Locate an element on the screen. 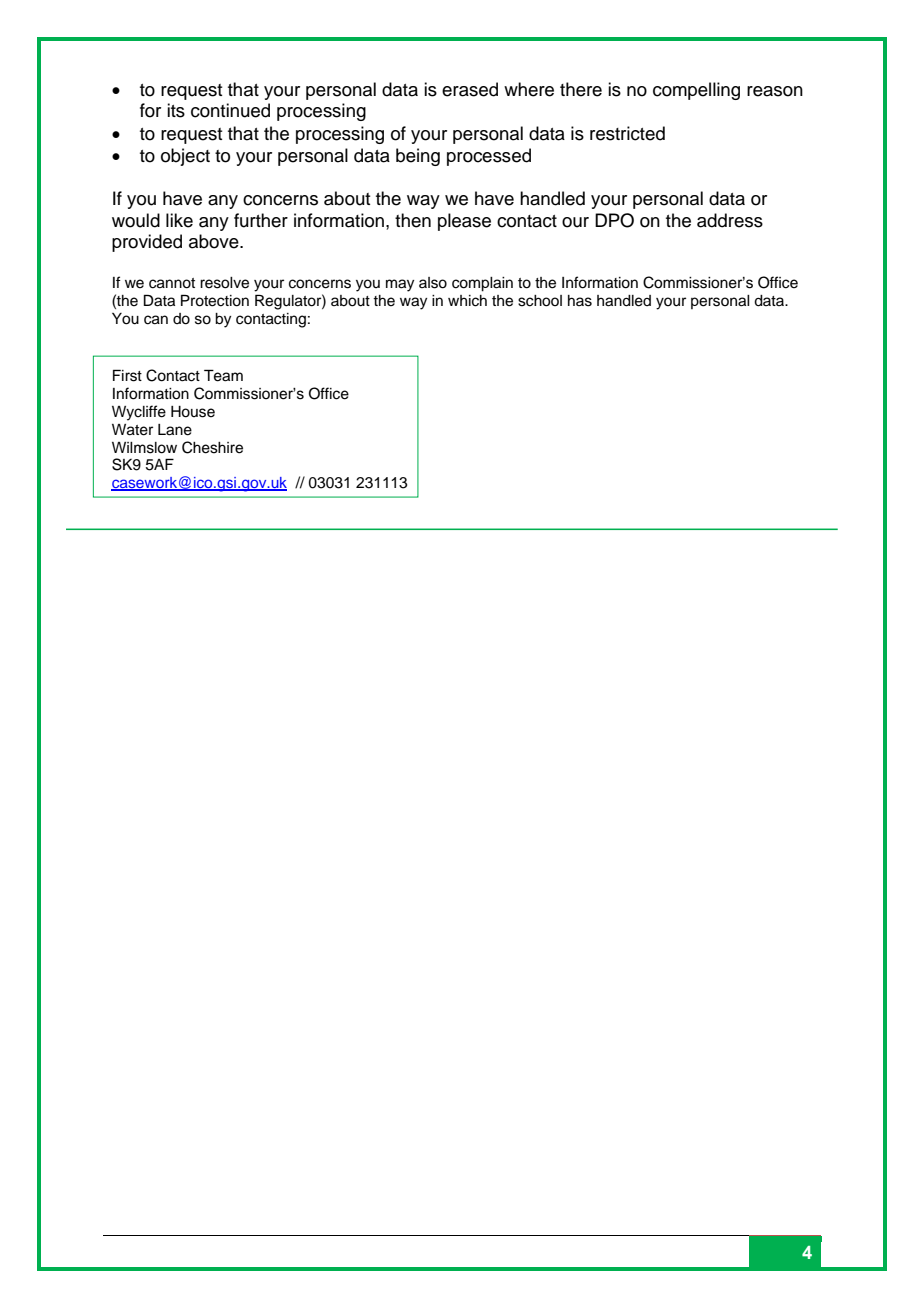 Image resolution: width=924 pixels, height=1308 pixels. also is located at coordinates (433, 283).
